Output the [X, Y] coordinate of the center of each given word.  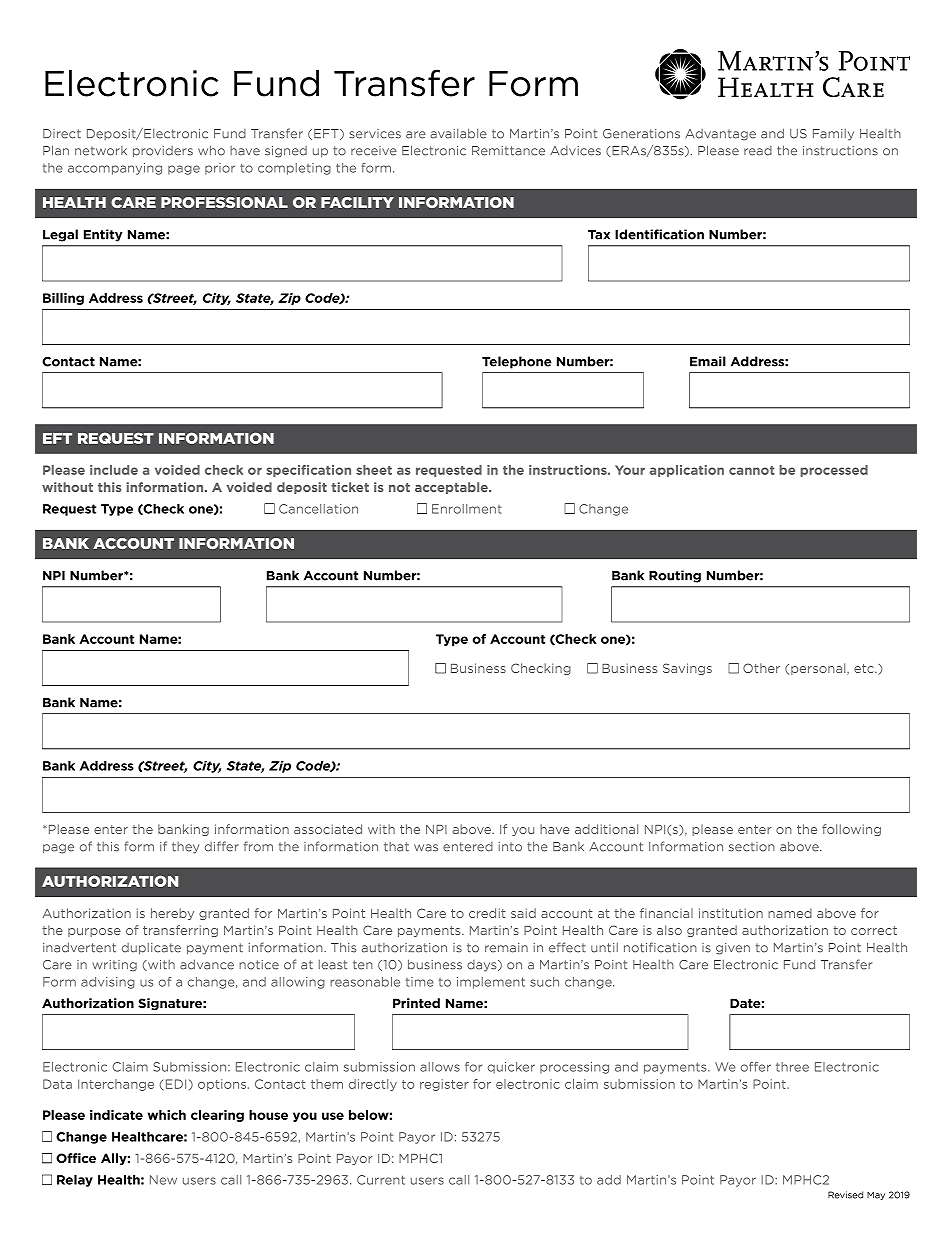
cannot [752, 470]
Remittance [508, 151]
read [758, 151]
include [114, 470]
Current [381, 1180]
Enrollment [467, 509]
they [185, 848]
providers [163, 152]
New [163, 1180]
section [752, 847]
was [426, 848]
